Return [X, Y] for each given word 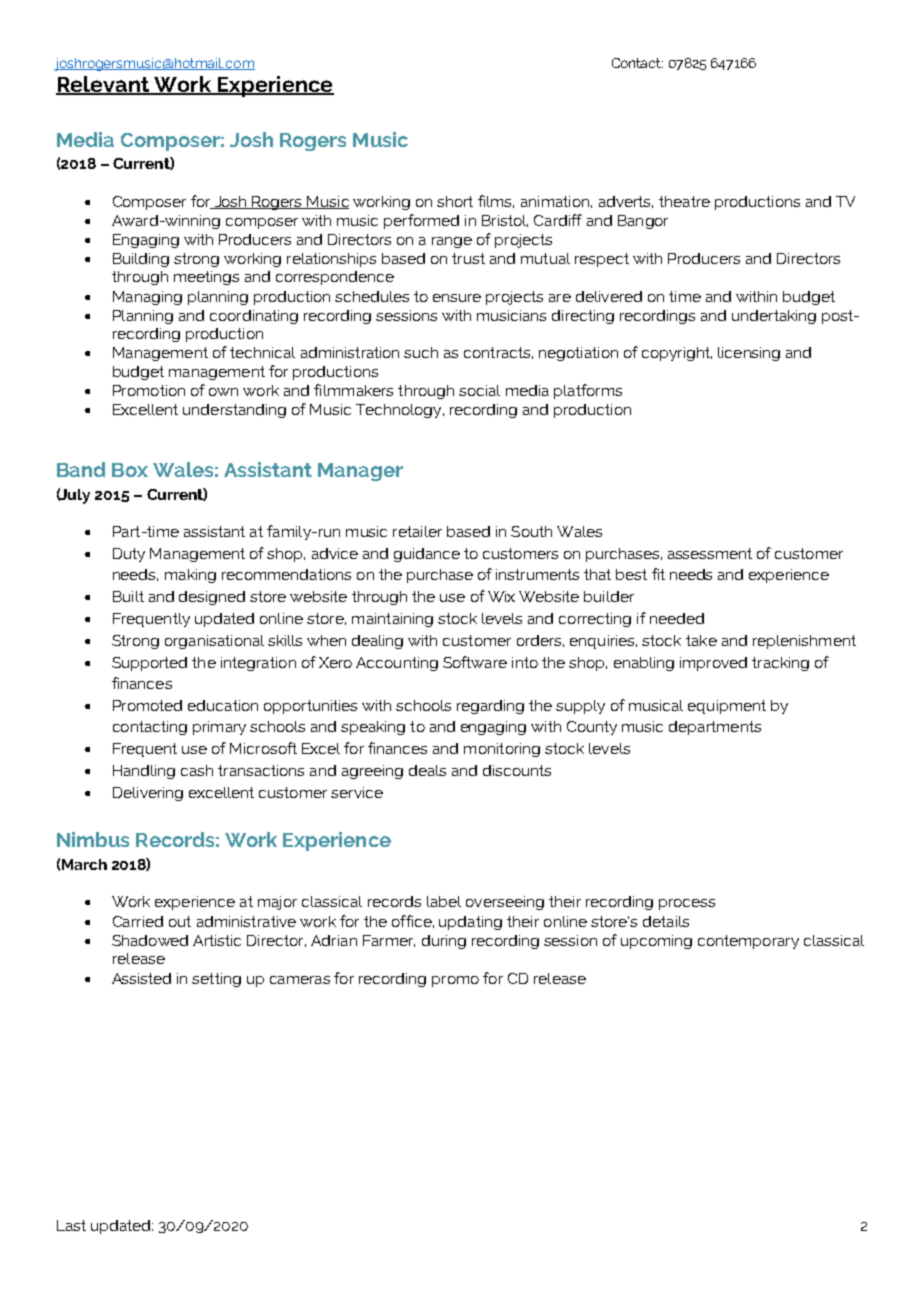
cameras [300, 980]
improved [713, 664]
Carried [138, 921]
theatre [684, 201]
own [223, 392]
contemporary [748, 942]
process [687, 904]
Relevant [103, 85]
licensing [749, 354]
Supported [149, 664]
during [444, 942]
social [479, 390]
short [455, 201]
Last [71, 1225]
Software [475, 662]
